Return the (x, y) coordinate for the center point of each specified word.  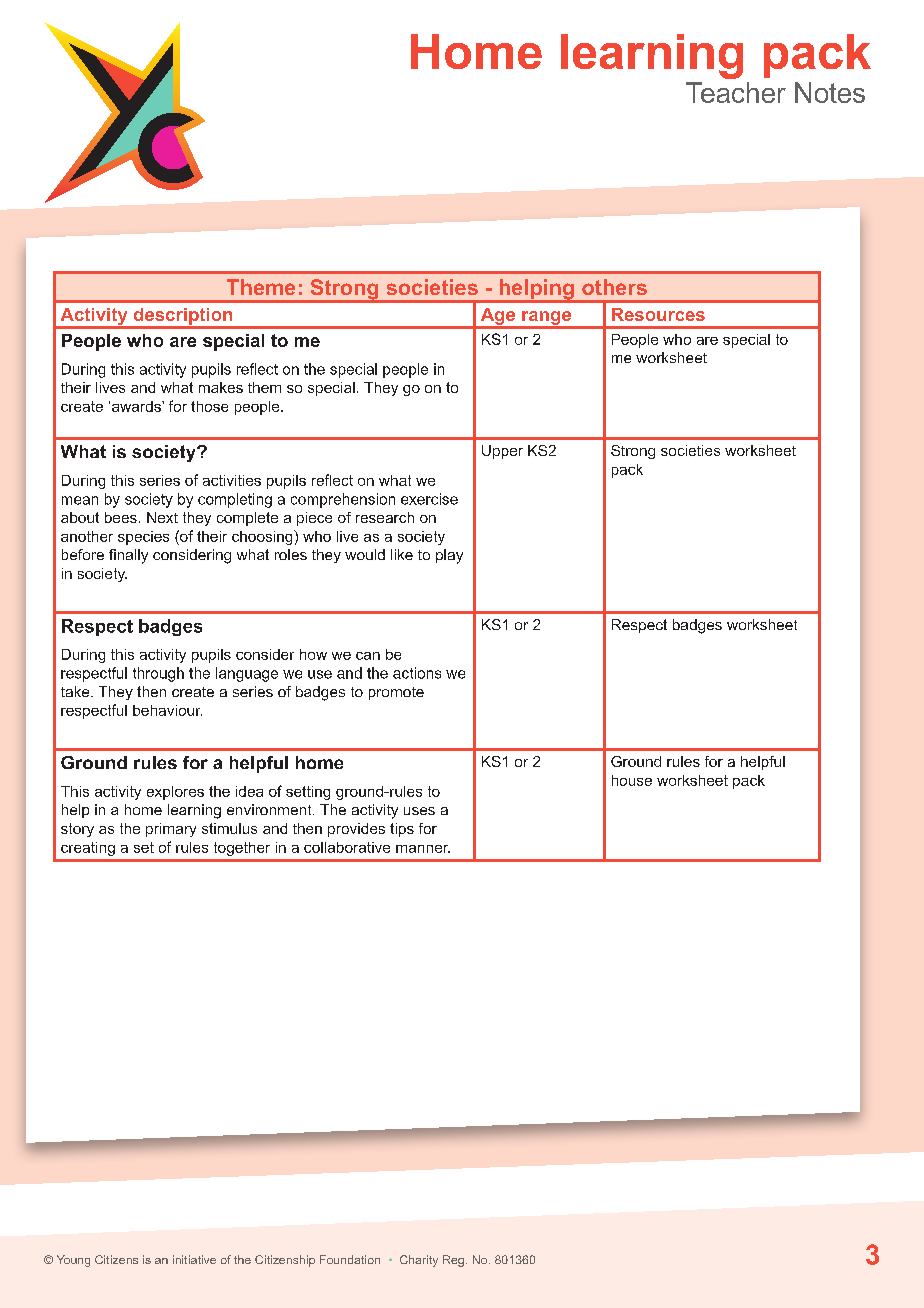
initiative (194, 1259)
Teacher (736, 92)
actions (417, 673)
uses (419, 811)
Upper (502, 452)
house (632, 780)
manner (423, 849)
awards (137, 406)
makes (221, 387)
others (614, 287)
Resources (658, 314)
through (158, 674)
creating (88, 849)
